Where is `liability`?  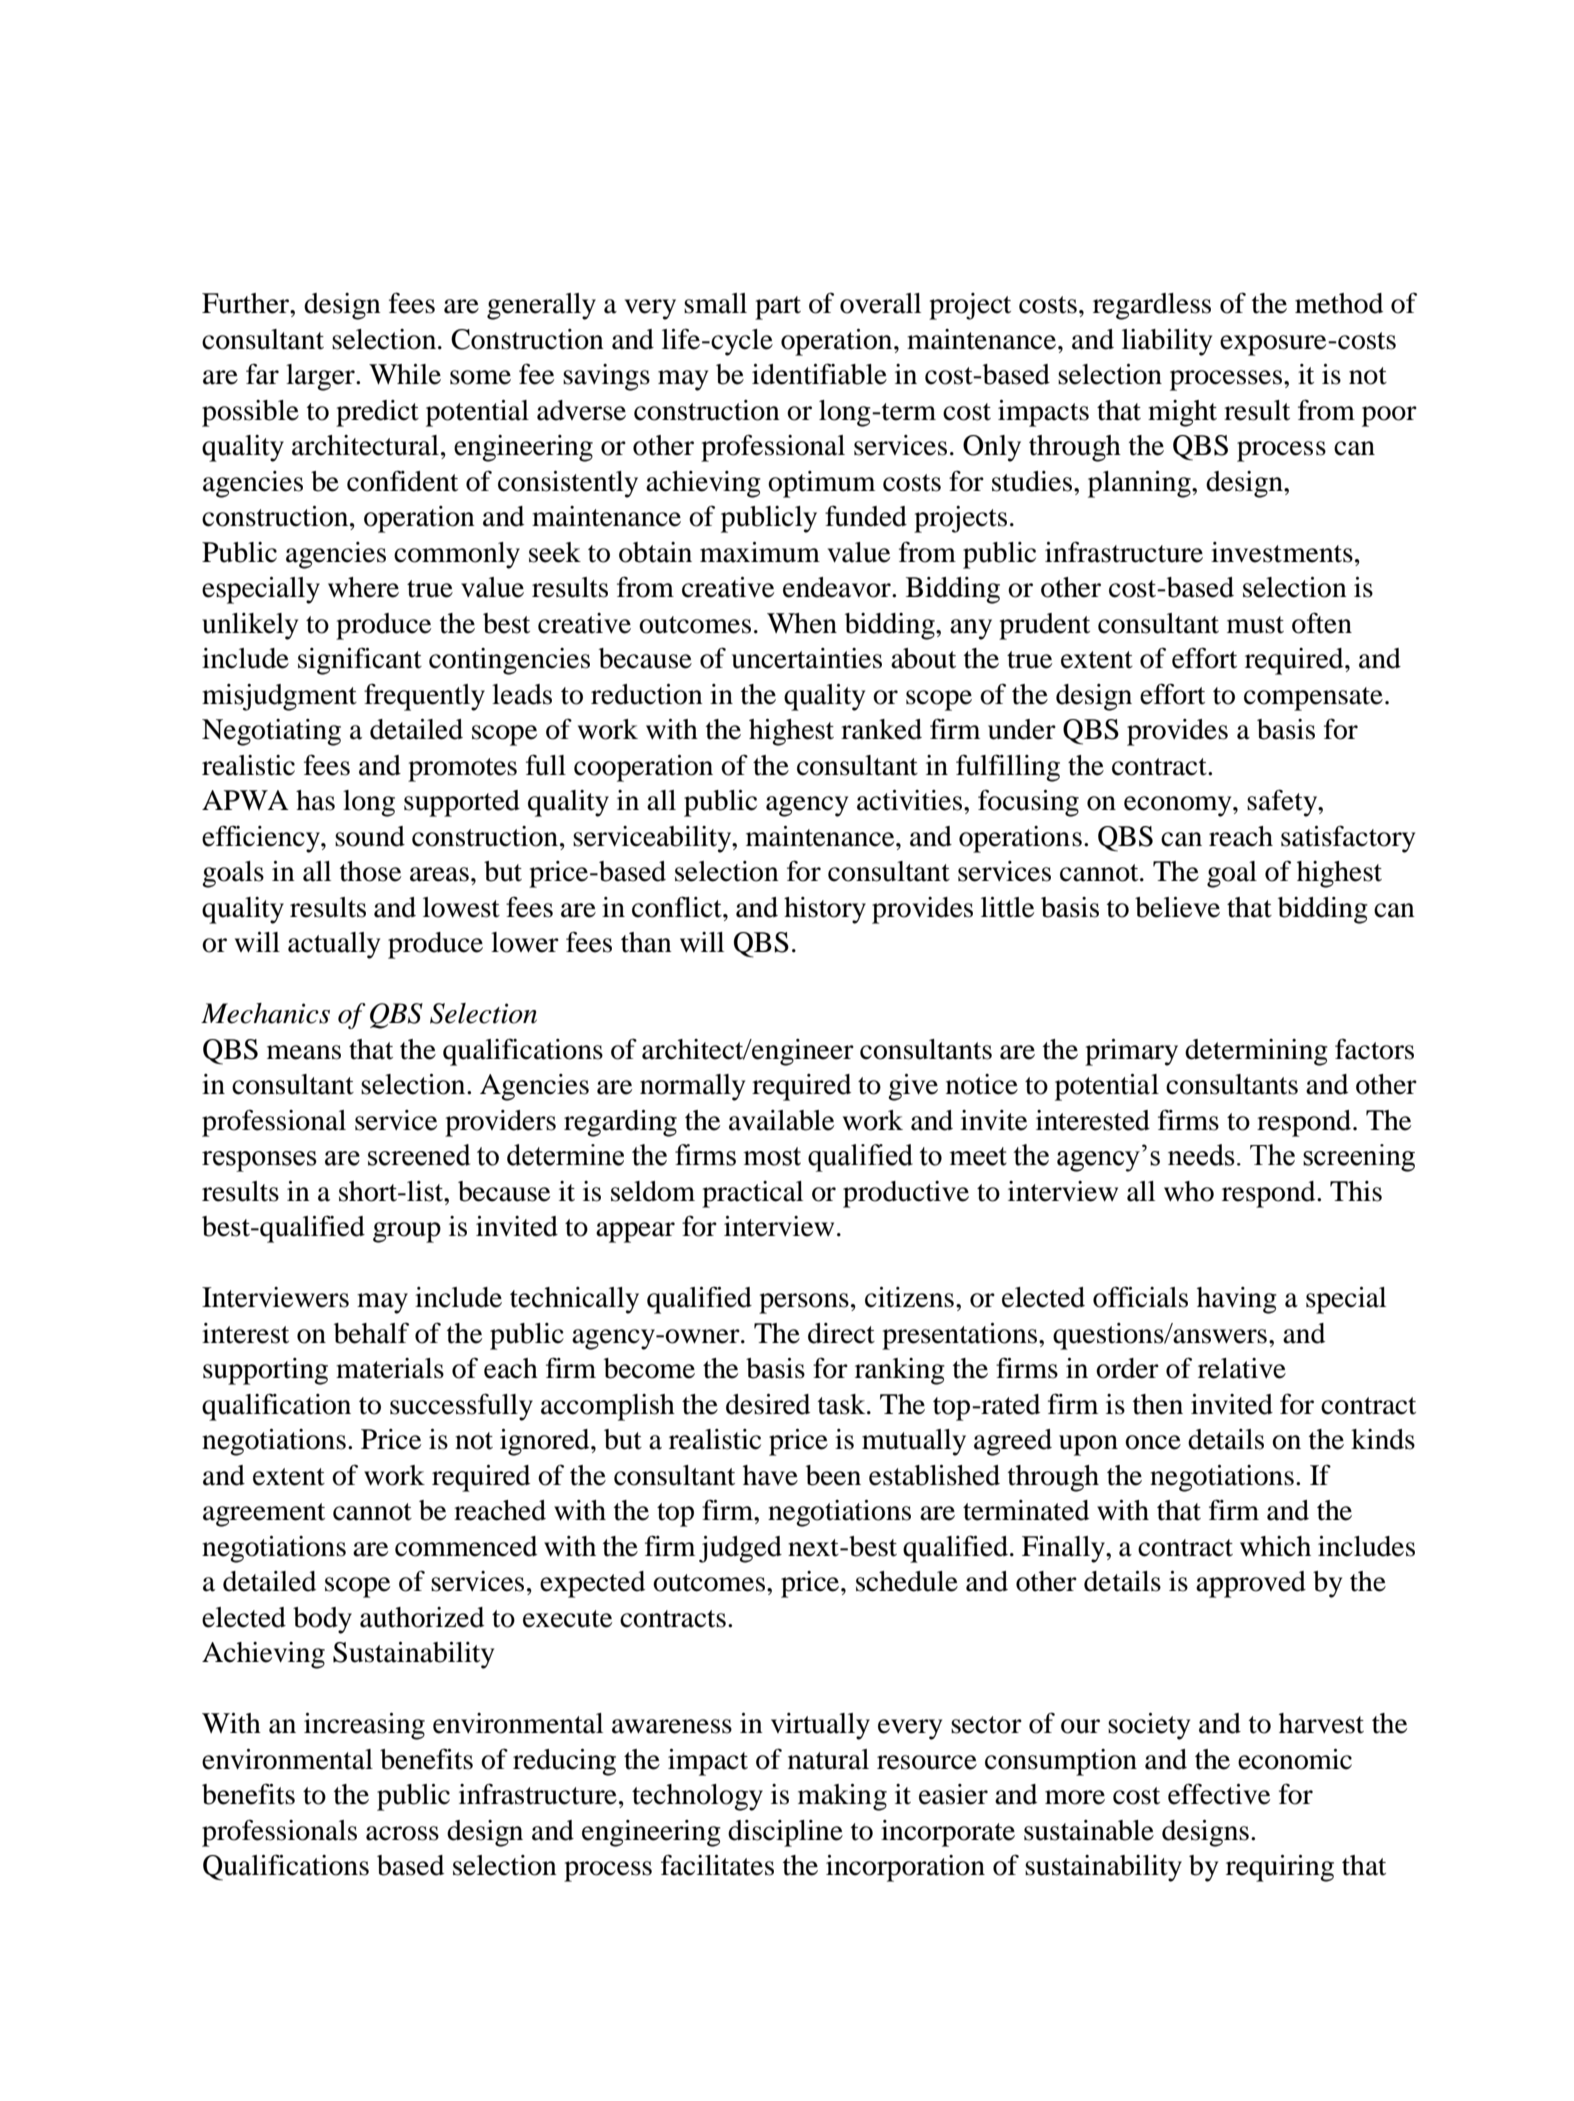 liability is located at coordinates (1167, 342).
